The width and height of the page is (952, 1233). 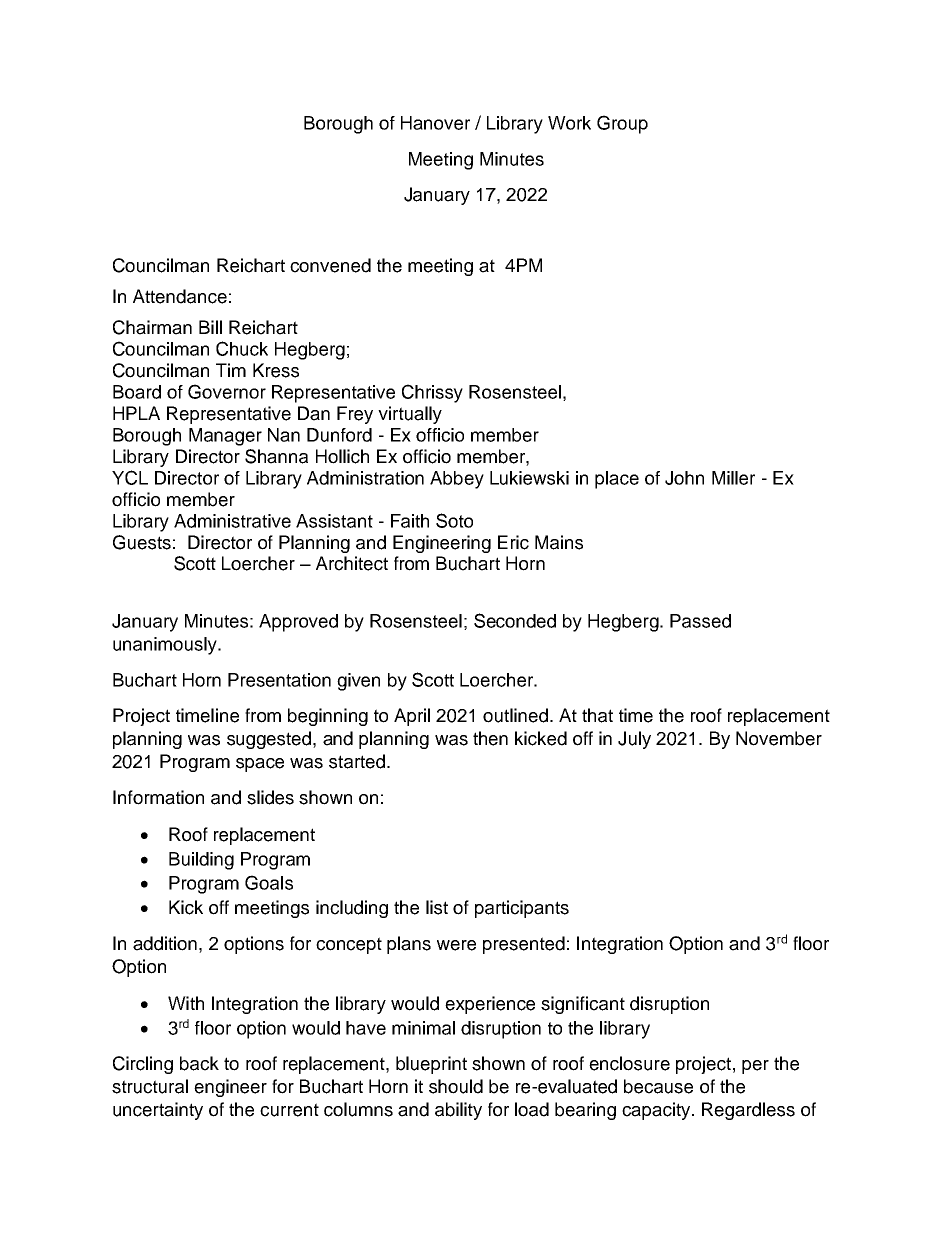 I want to click on Hanover, so click(x=435, y=123).
